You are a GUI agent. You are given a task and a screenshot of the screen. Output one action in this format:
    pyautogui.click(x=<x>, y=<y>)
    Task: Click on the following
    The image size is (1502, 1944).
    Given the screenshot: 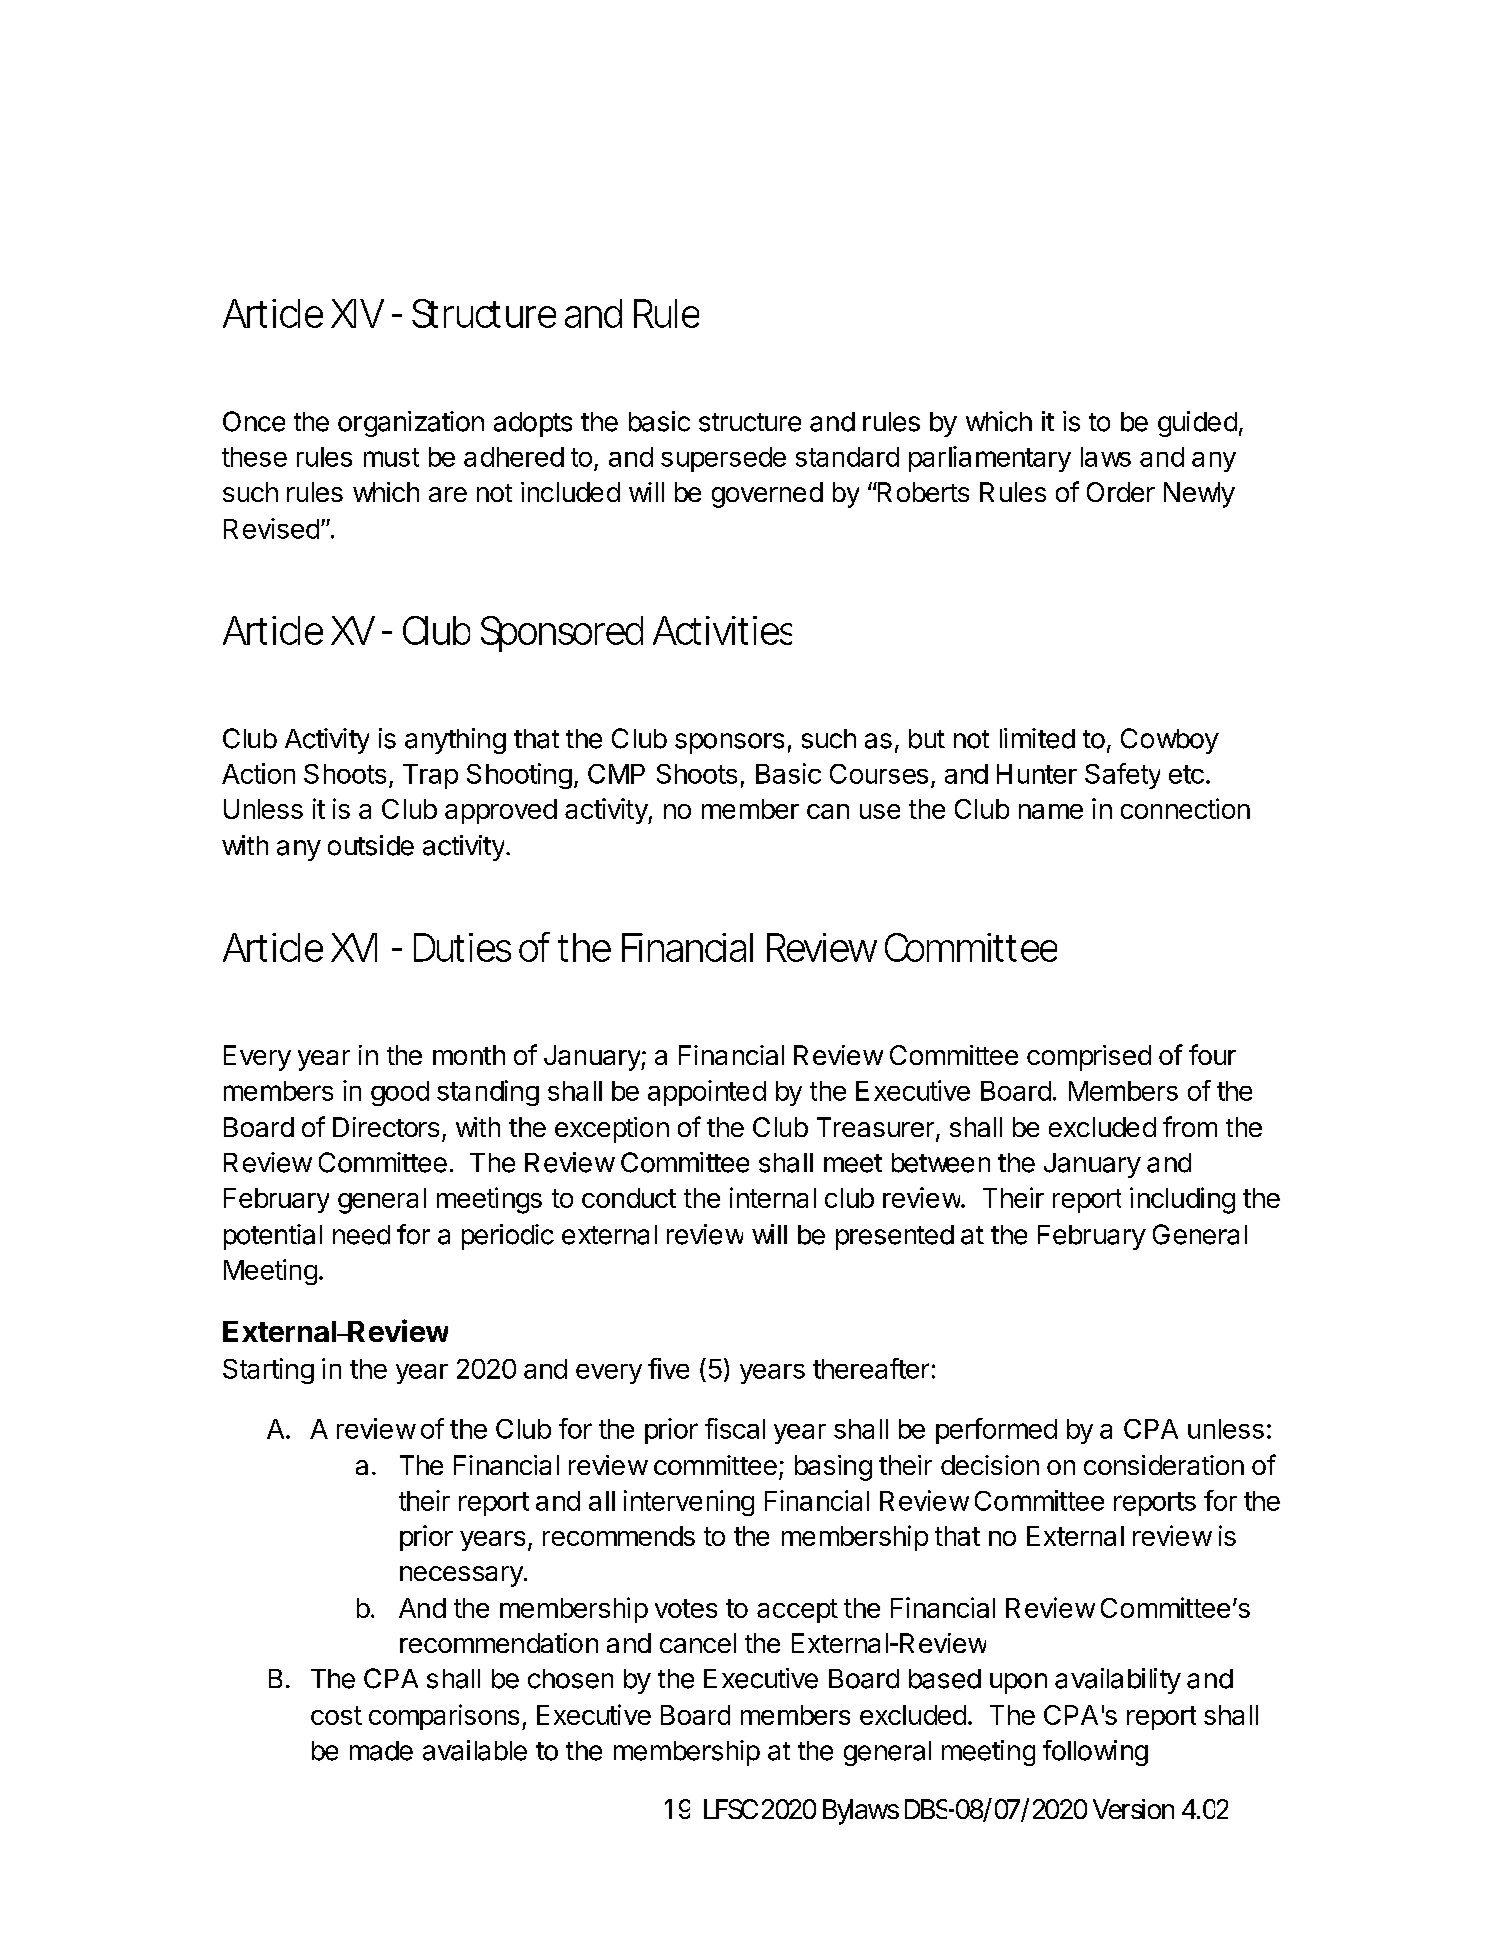 What is the action you would take?
    pyautogui.click(x=1095, y=1753)
